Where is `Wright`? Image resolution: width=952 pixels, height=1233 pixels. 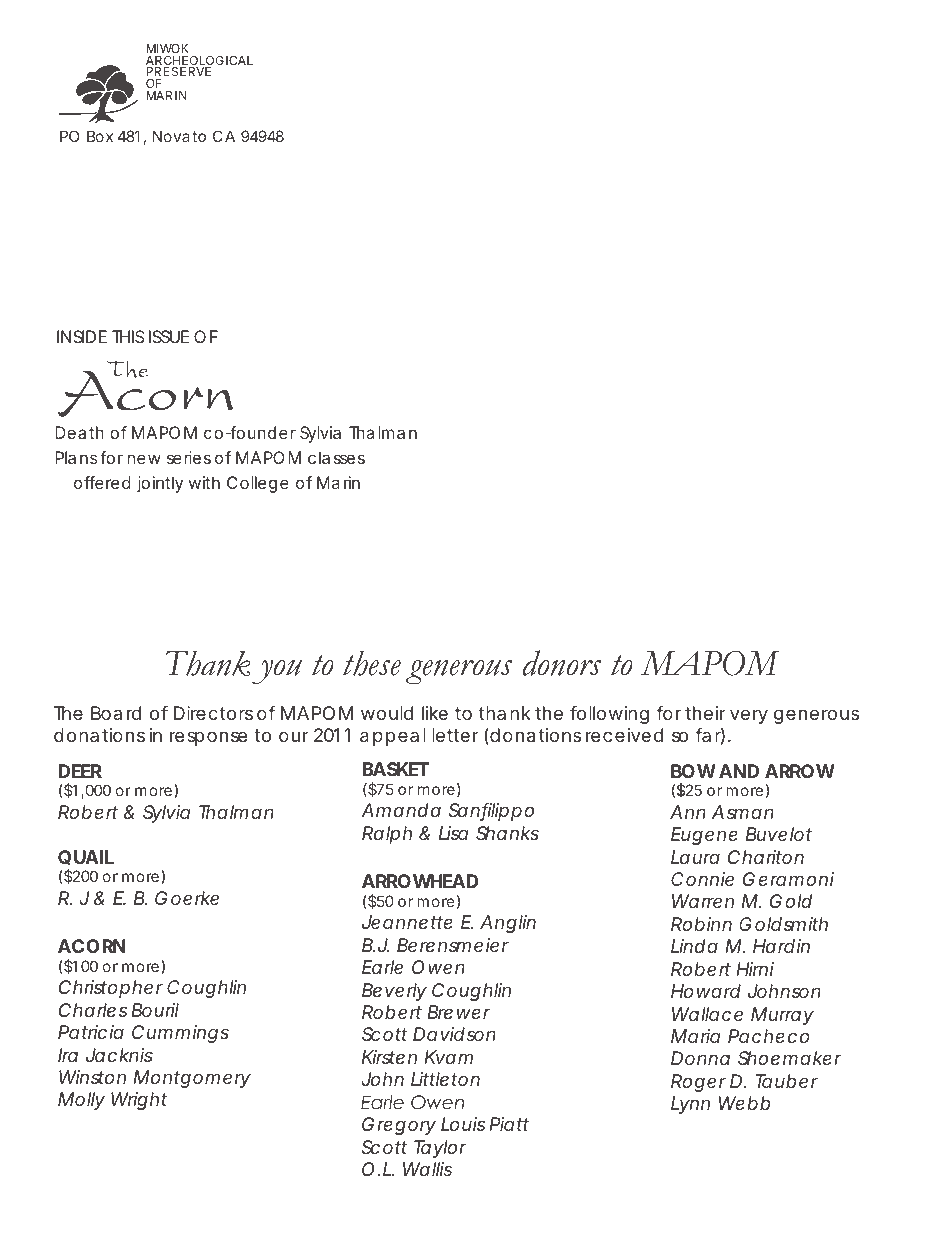 Wright is located at coordinates (139, 1101).
